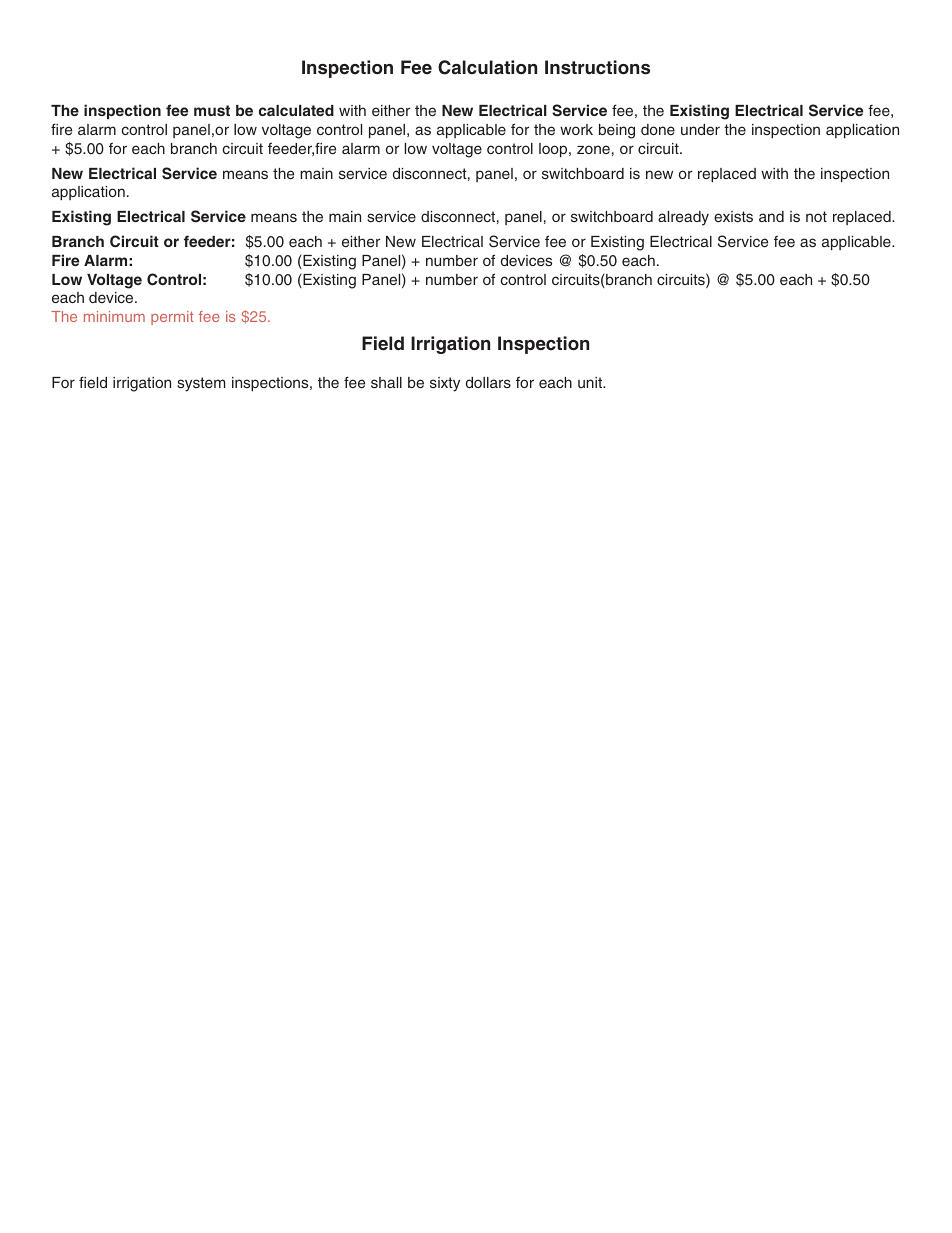 The image size is (952, 1233). I want to click on Calculation, so click(487, 67).
